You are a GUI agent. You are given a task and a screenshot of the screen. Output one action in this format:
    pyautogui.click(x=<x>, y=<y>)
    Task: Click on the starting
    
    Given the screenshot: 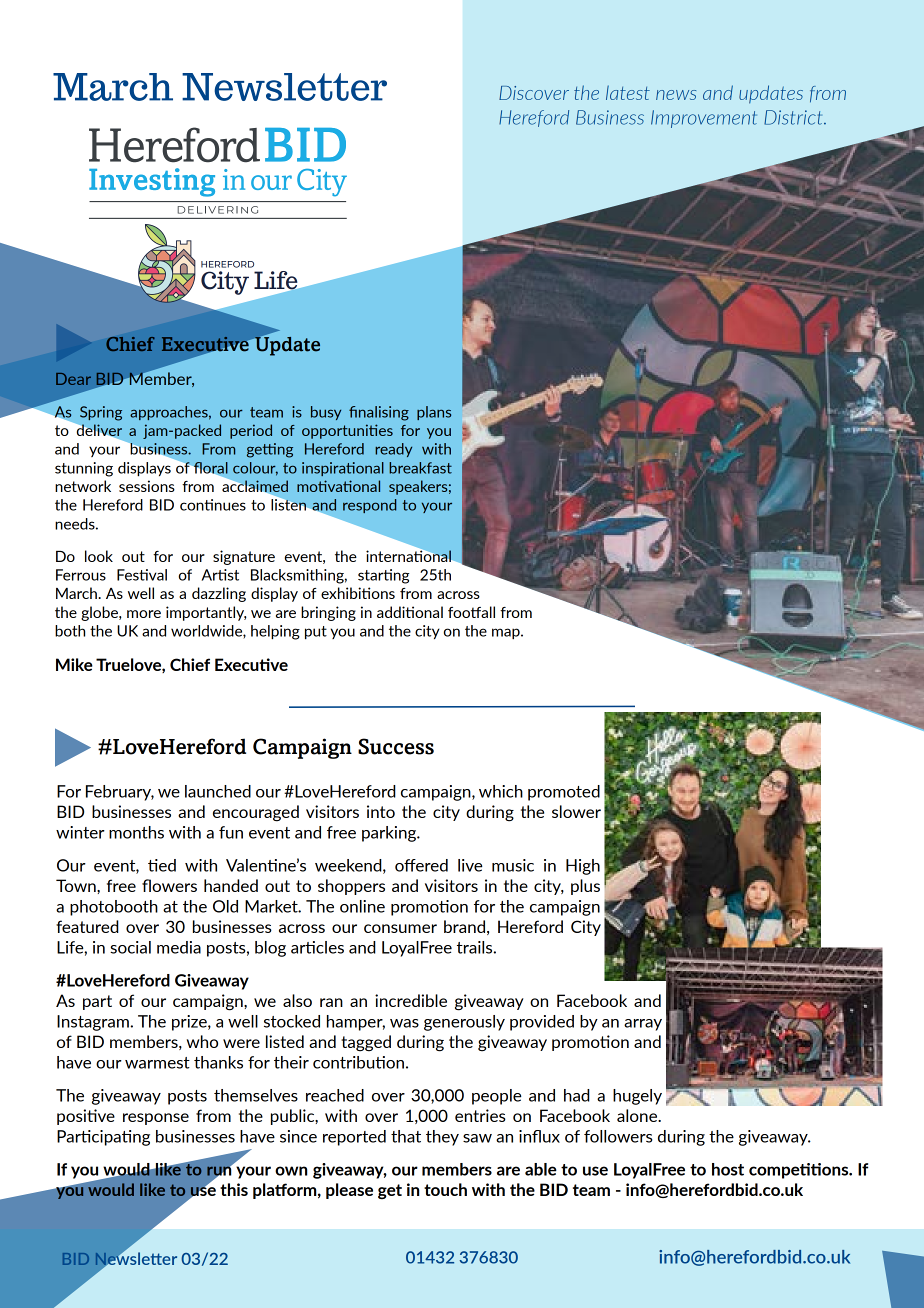 What is the action you would take?
    pyautogui.click(x=384, y=576)
